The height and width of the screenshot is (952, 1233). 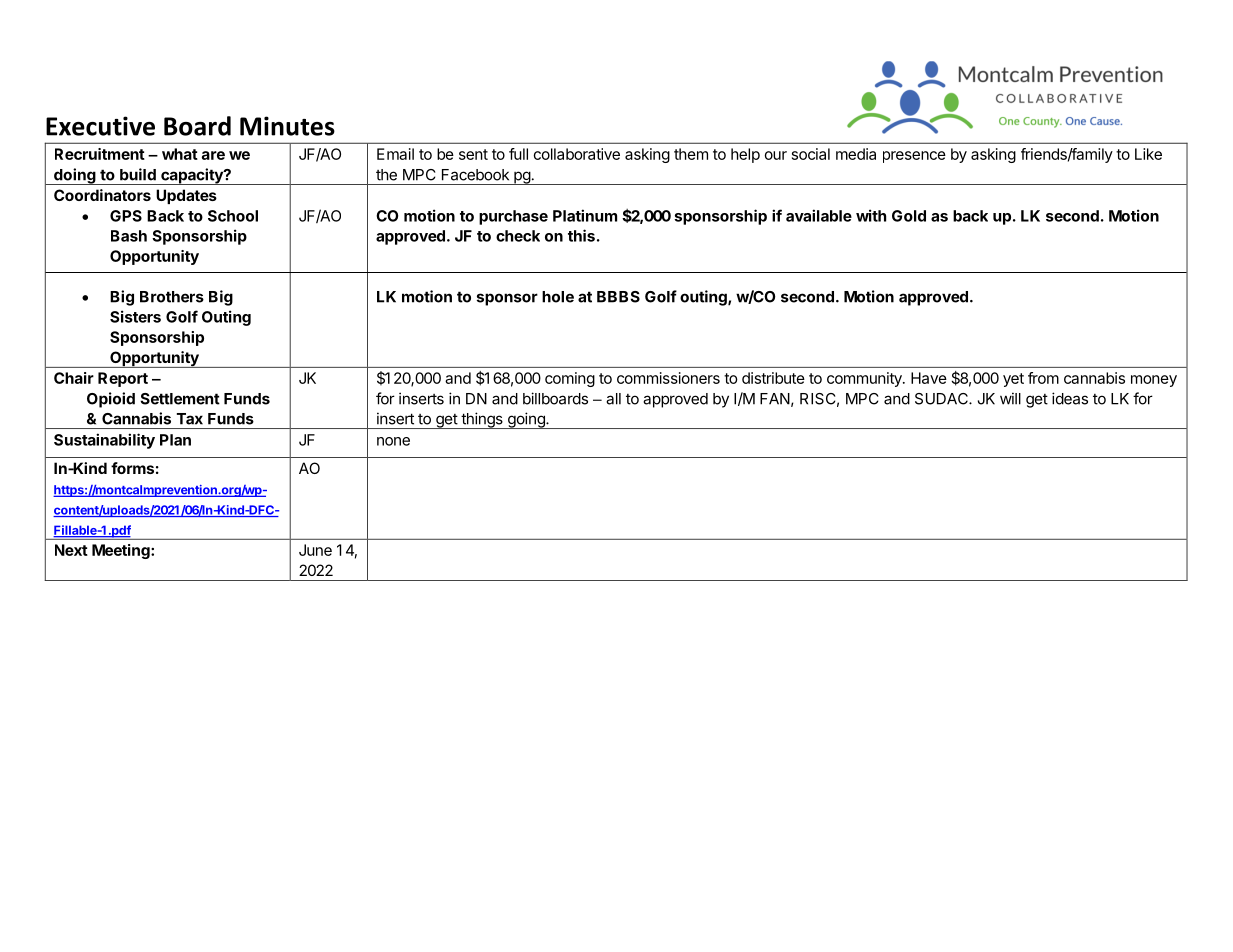 What do you see at coordinates (613, 399) in the screenshot?
I see `all` at bounding box center [613, 399].
